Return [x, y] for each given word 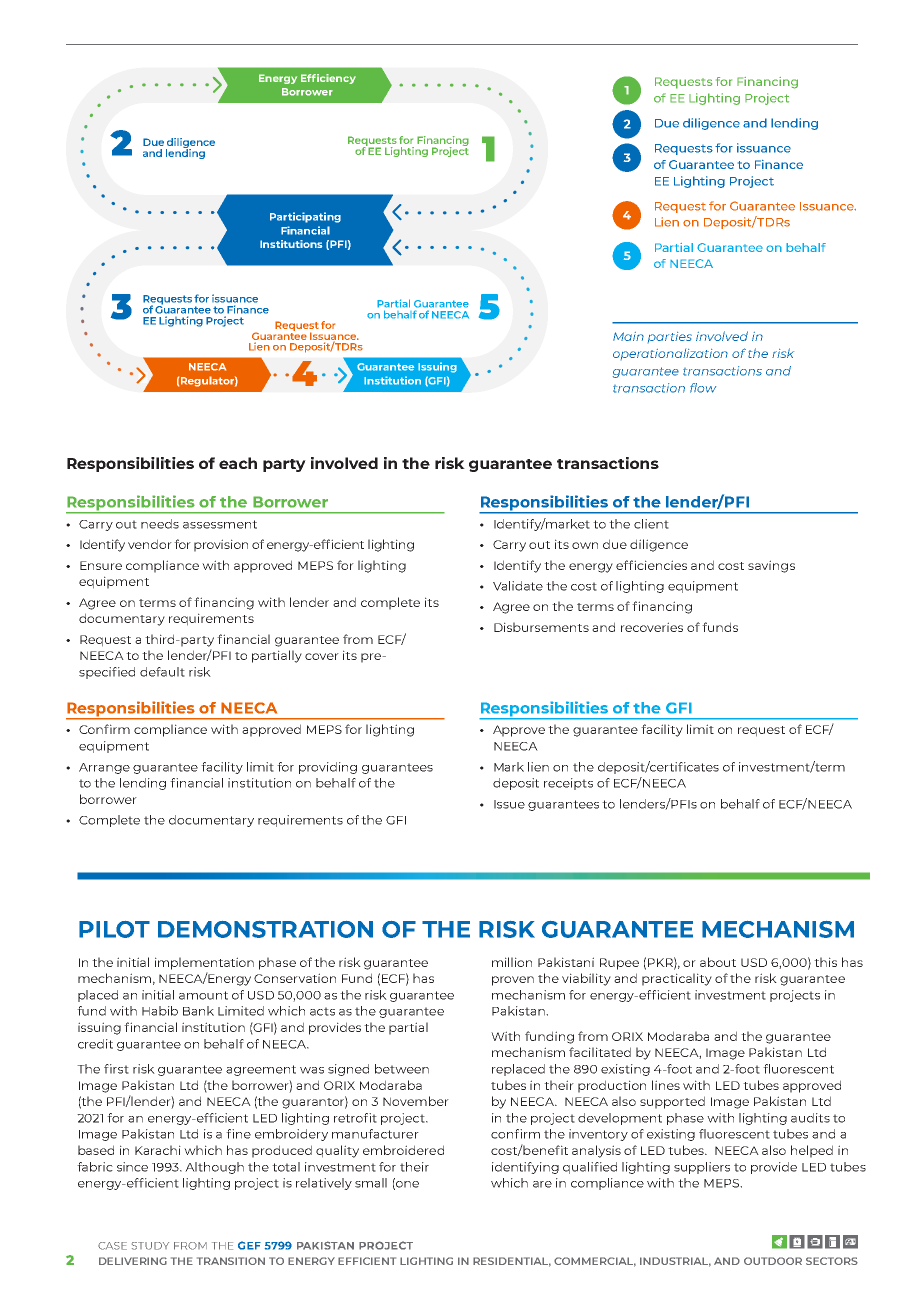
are [542, 1184]
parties [670, 337]
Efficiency [328, 79]
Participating [305, 217]
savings [771, 566]
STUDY [150, 1246]
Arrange [104, 768]
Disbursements [541, 627]
